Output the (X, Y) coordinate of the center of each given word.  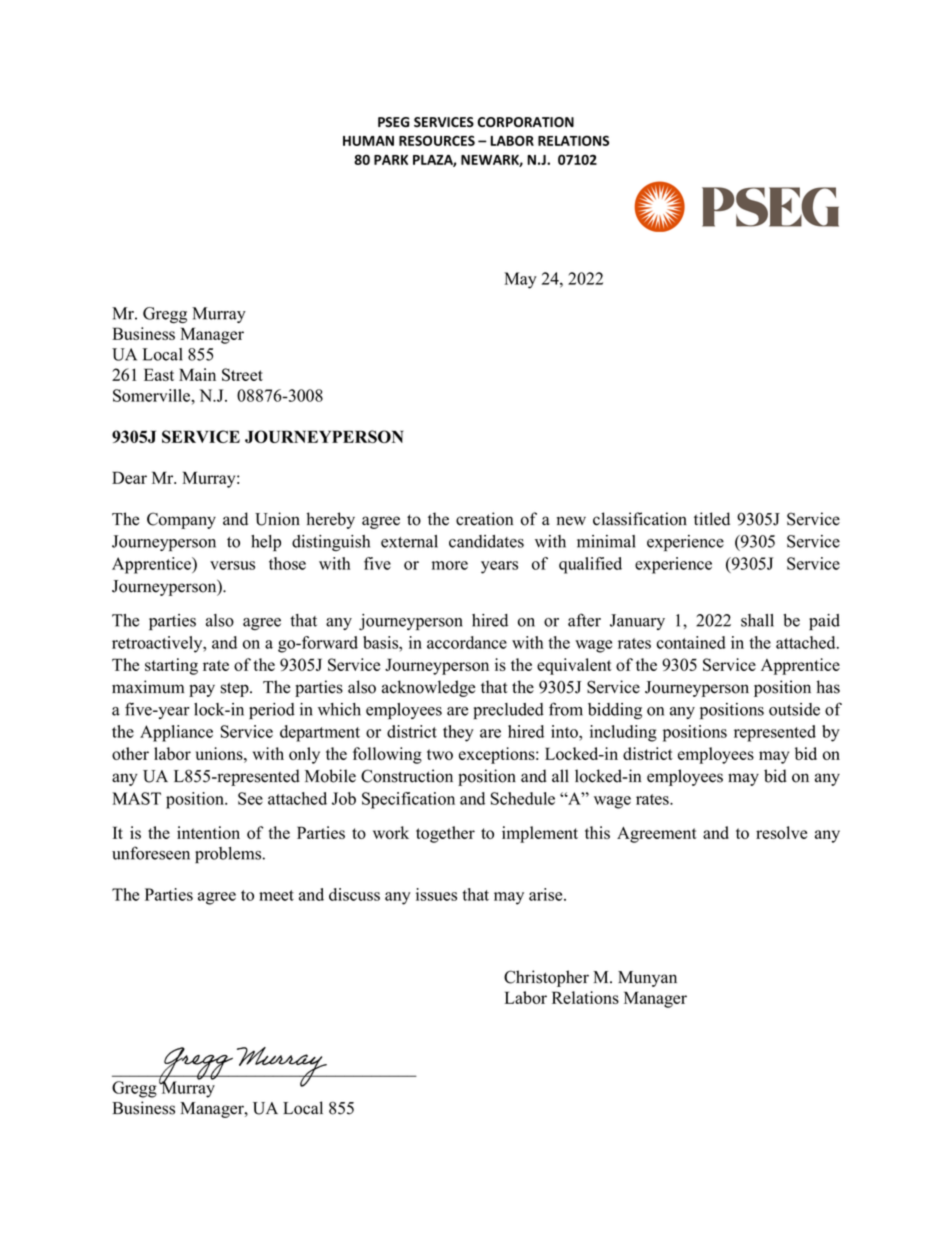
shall (757, 620)
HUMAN (368, 141)
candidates (486, 541)
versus (232, 565)
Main (197, 374)
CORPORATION (526, 122)
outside (794, 709)
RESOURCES (437, 140)
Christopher (546, 978)
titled (712, 519)
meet (276, 895)
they (458, 733)
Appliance (176, 733)
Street (242, 374)
